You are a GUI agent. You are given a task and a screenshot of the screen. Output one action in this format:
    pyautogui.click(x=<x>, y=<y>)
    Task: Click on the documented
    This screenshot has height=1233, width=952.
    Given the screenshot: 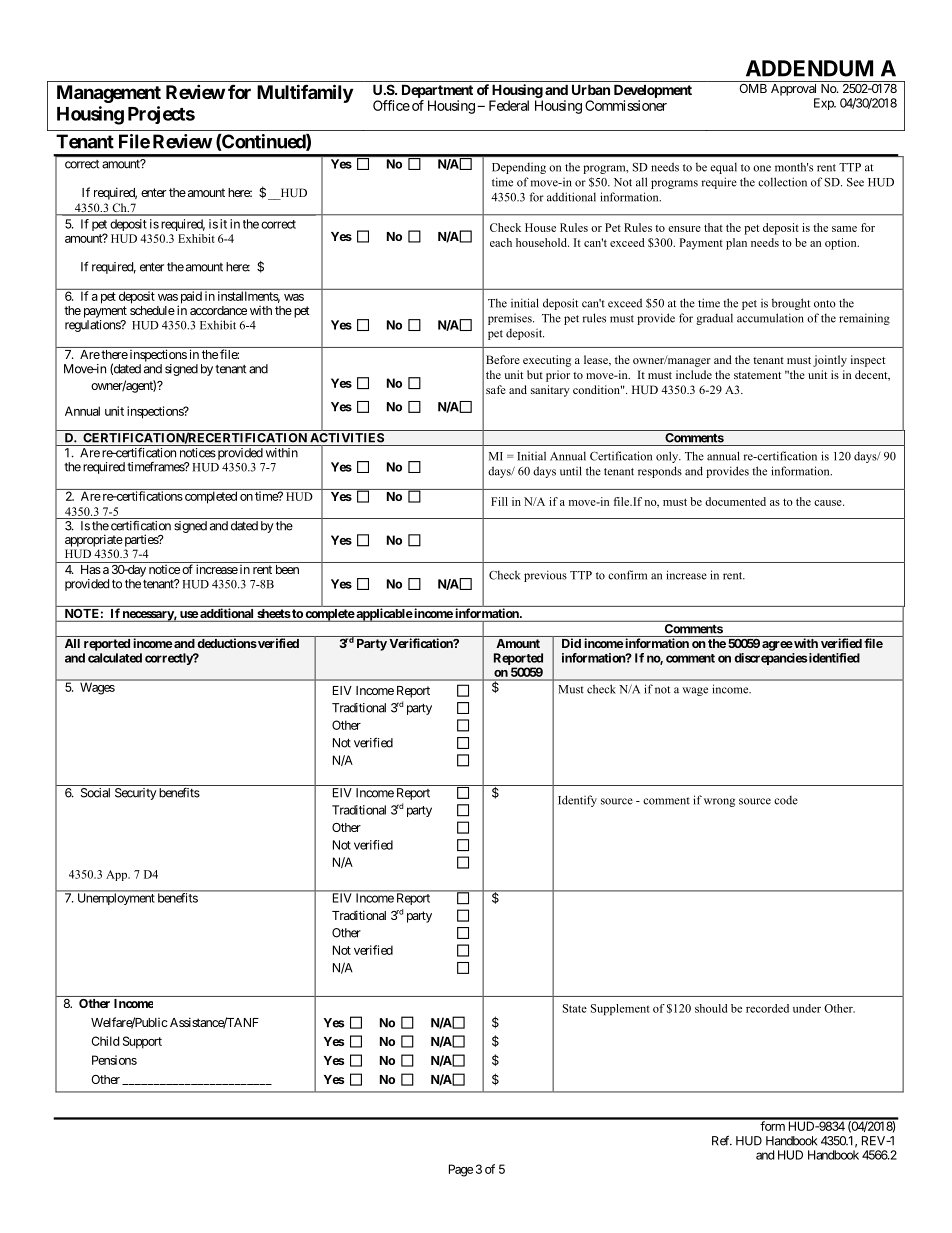 What is the action you would take?
    pyautogui.click(x=735, y=501)
